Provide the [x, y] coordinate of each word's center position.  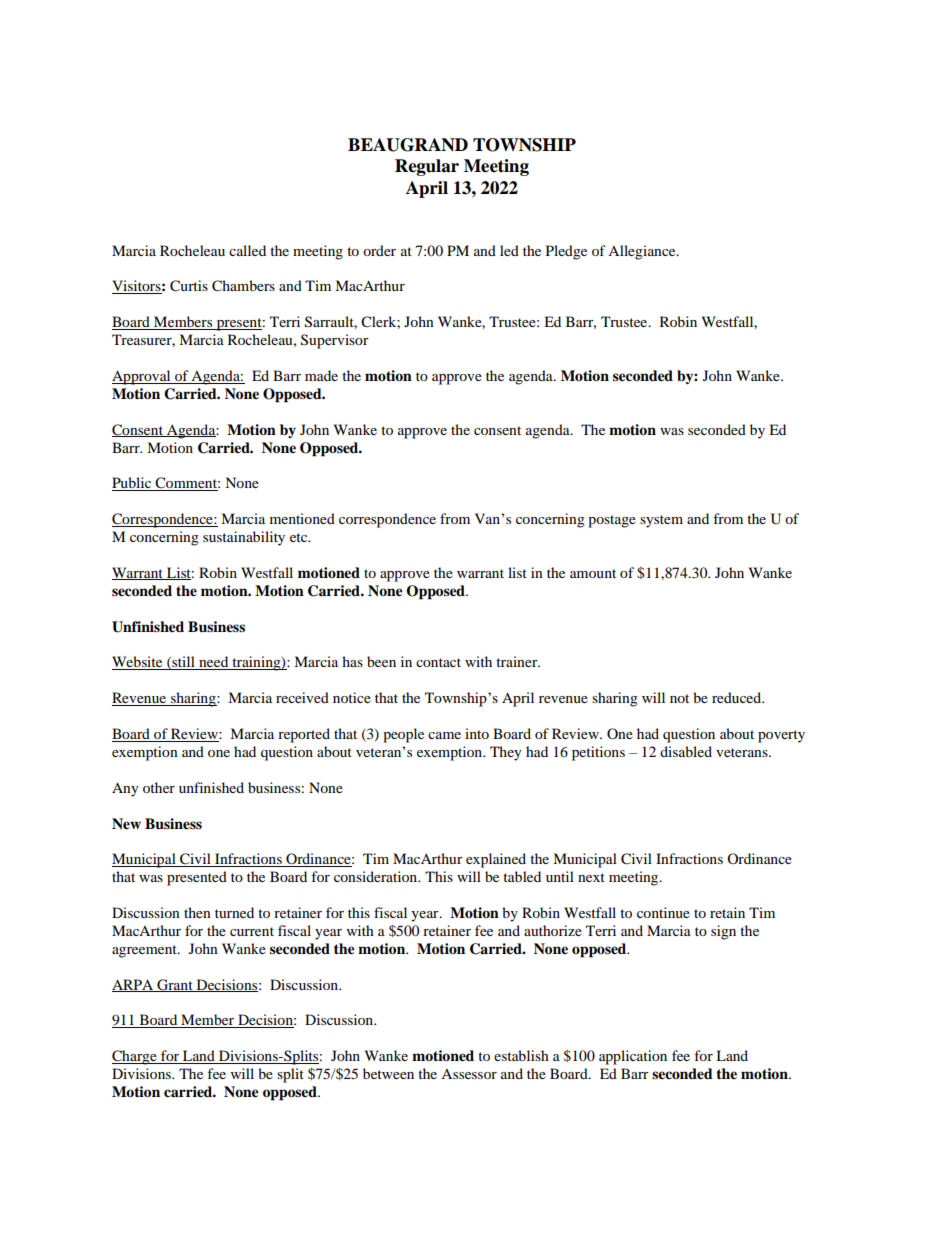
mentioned [302, 518]
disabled [686, 751]
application [633, 1057]
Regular [427, 167]
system [661, 521]
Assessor [469, 1074]
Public [133, 484]
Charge [135, 1057]
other [159, 787]
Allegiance [643, 252]
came [444, 735]
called [247, 250]
